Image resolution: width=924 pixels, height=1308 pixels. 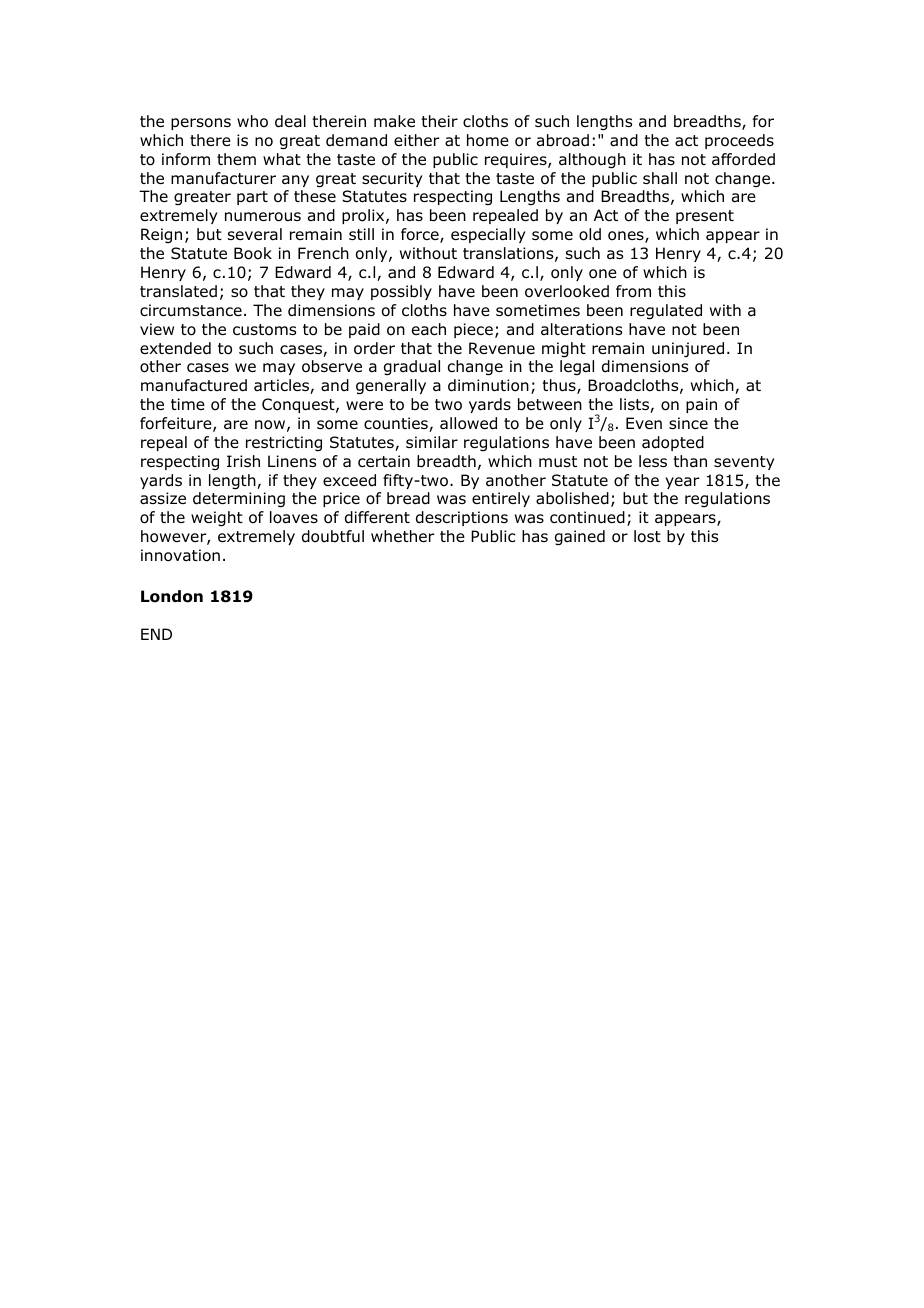 What do you see at coordinates (417, 140) in the document?
I see `either` at bounding box center [417, 140].
